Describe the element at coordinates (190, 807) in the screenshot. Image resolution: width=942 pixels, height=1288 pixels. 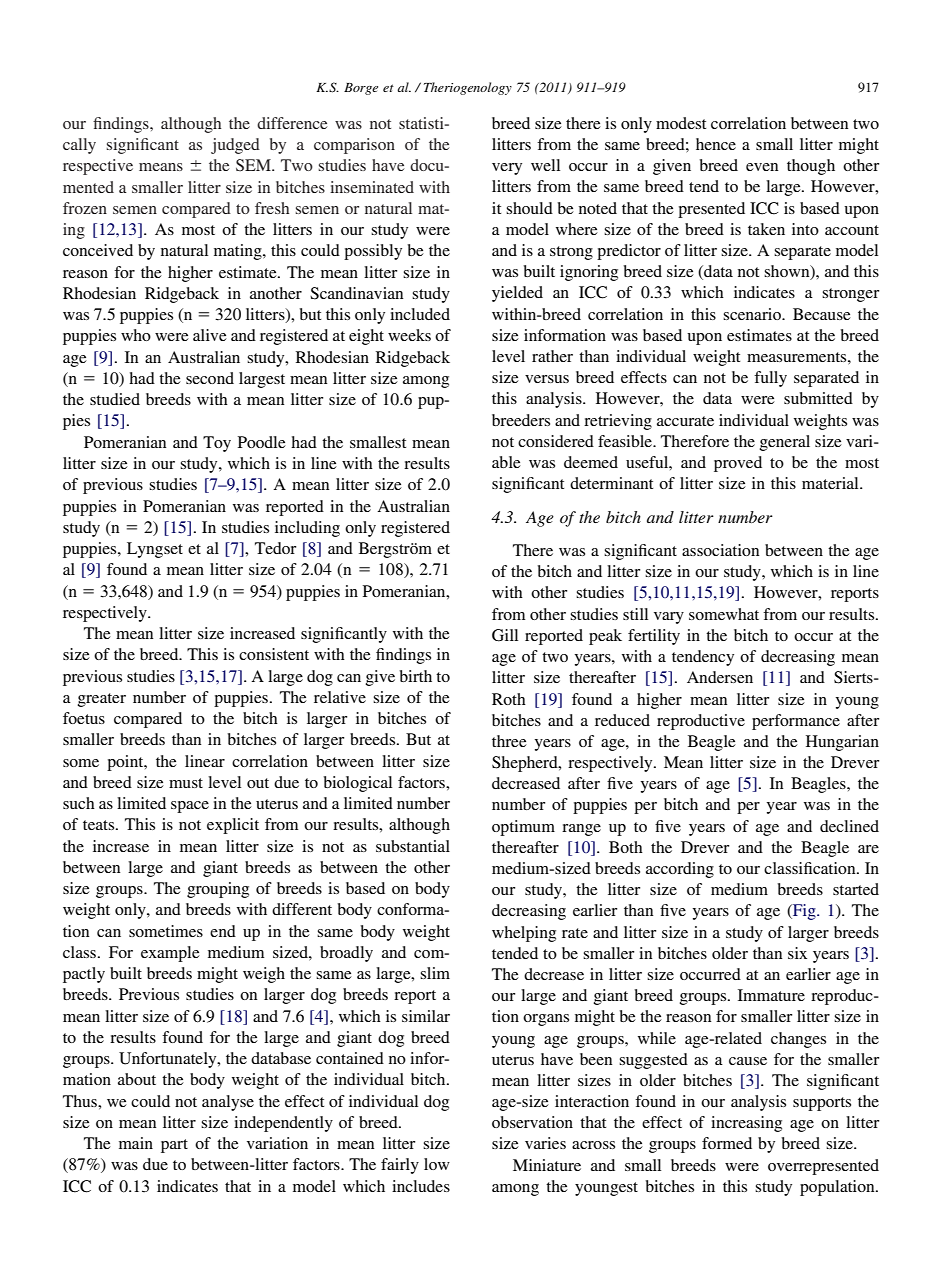
I see `space` at that location.
